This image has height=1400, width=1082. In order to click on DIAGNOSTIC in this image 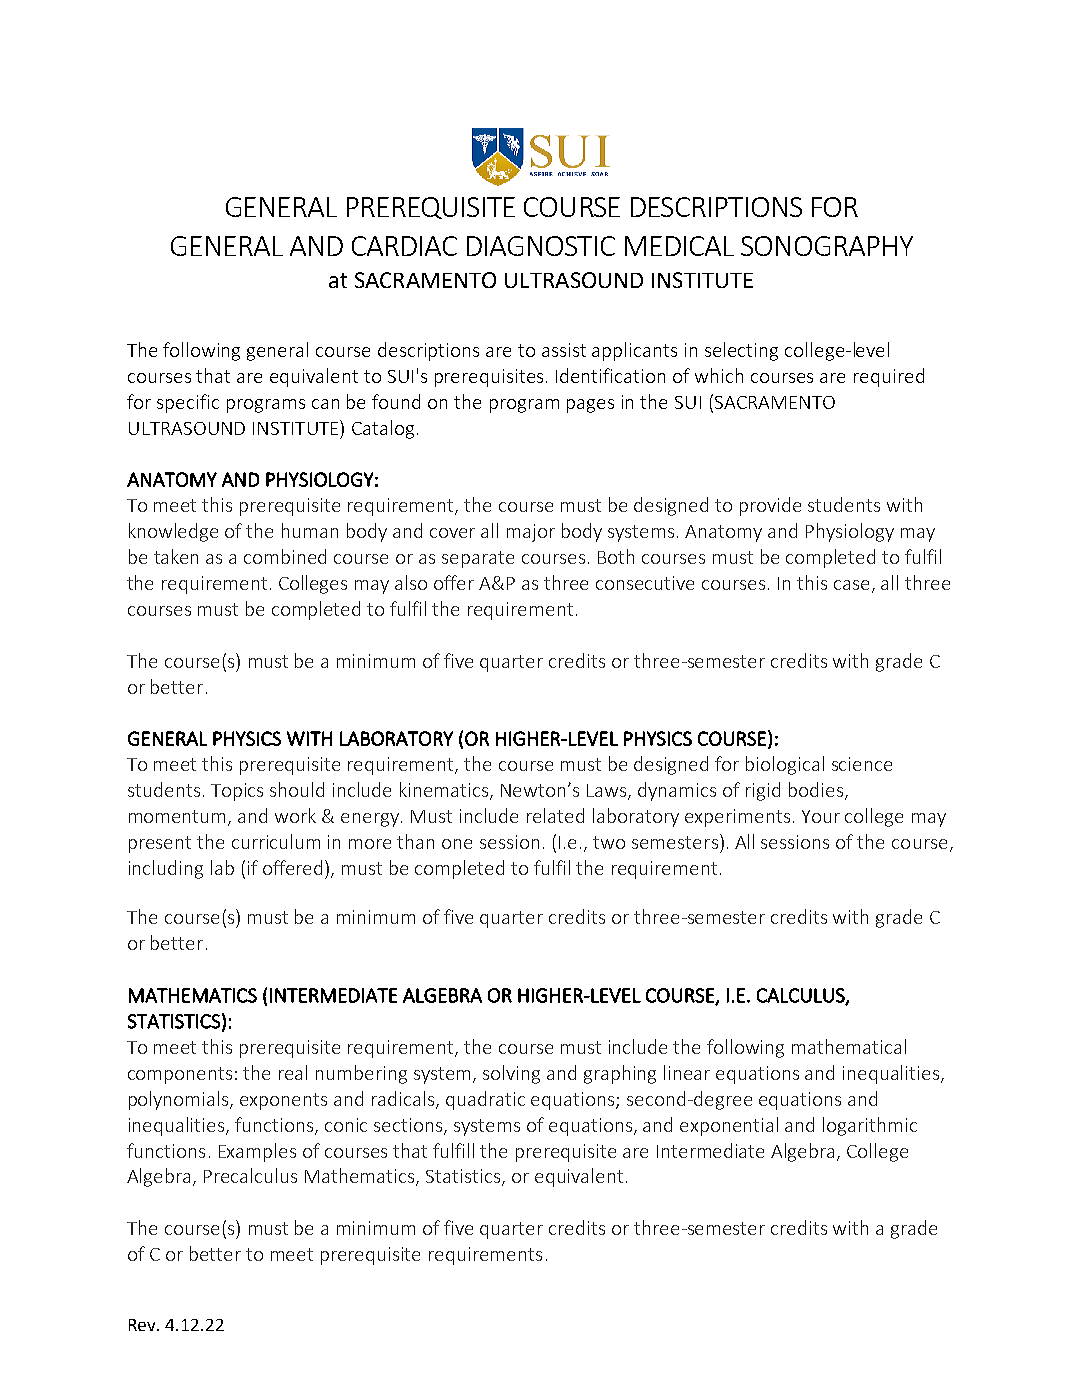, I will do `click(541, 246)`.
